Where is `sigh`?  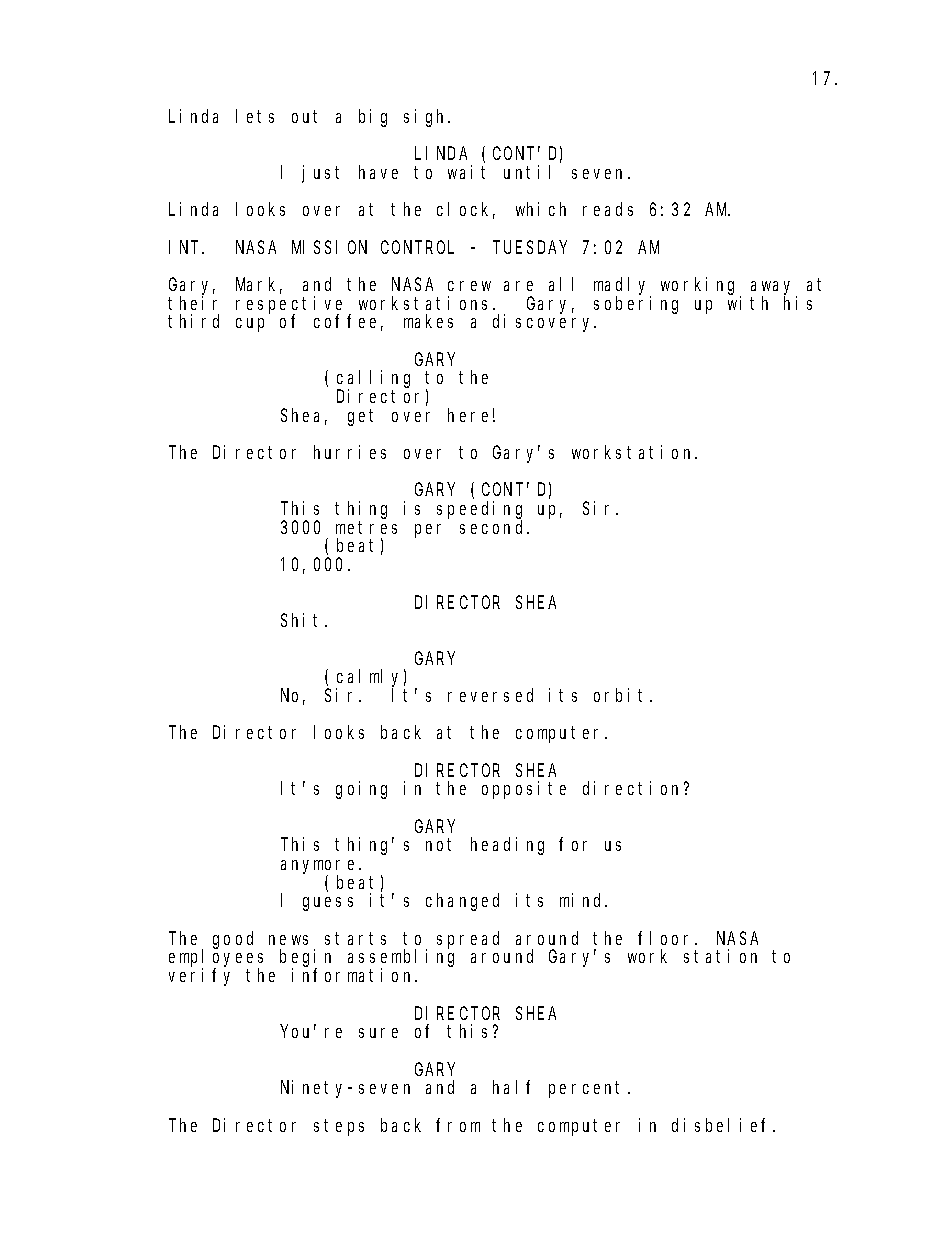
sigh is located at coordinates (427, 118).
